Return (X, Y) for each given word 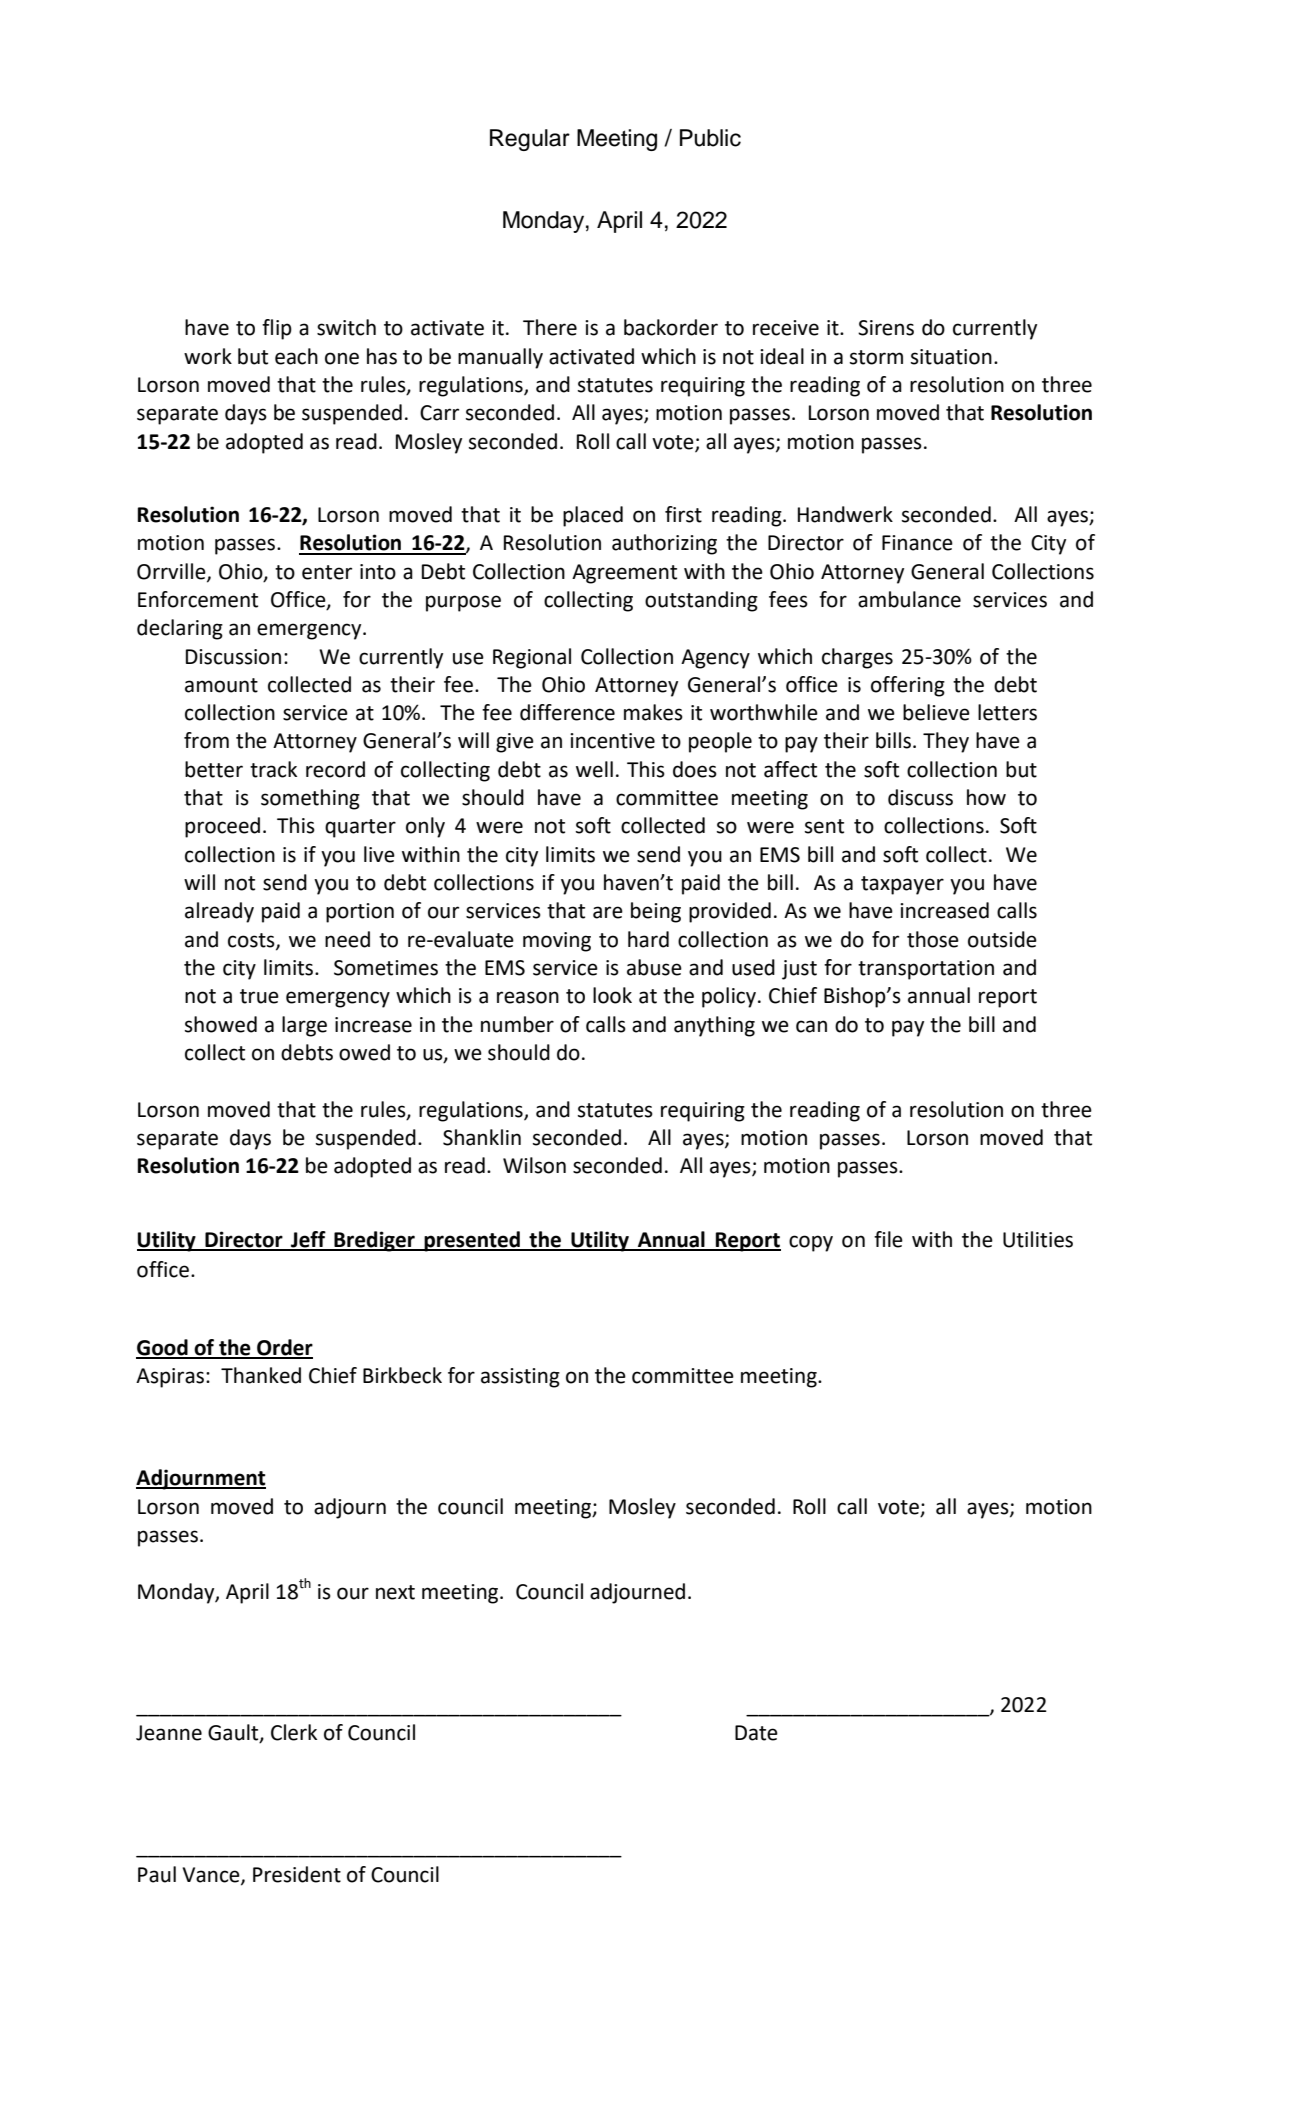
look (612, 995)
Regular (530, 140)
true (259, 996)
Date (756, 1733)
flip (277, 329)
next (395, 1592)
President (297, 1874)
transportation (926, 970)
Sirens (886, 328)
